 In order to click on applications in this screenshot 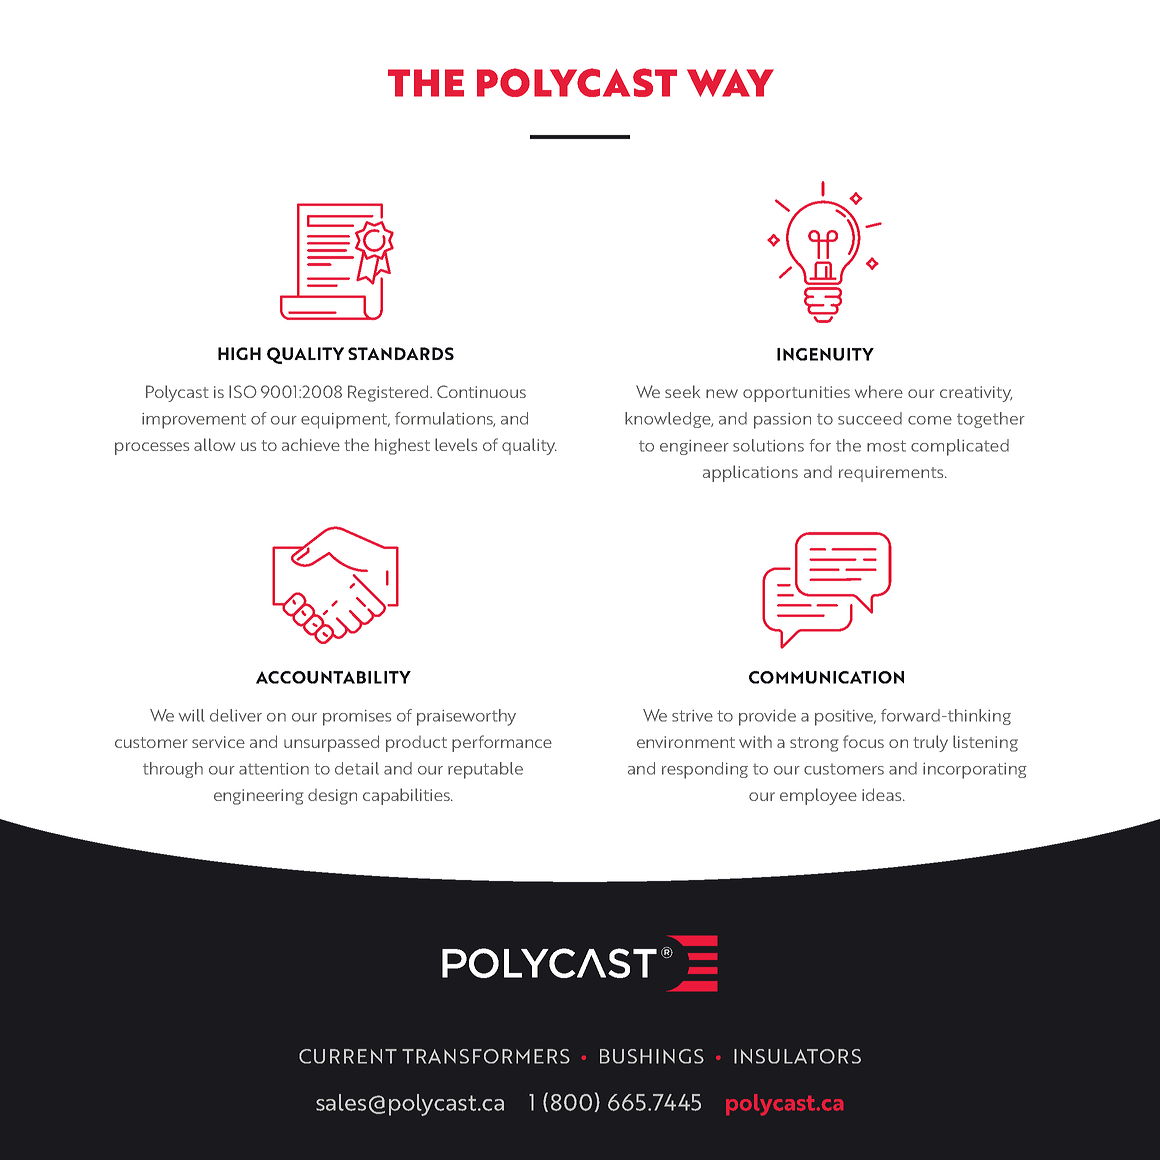, I will do `click(750, 473)`.
